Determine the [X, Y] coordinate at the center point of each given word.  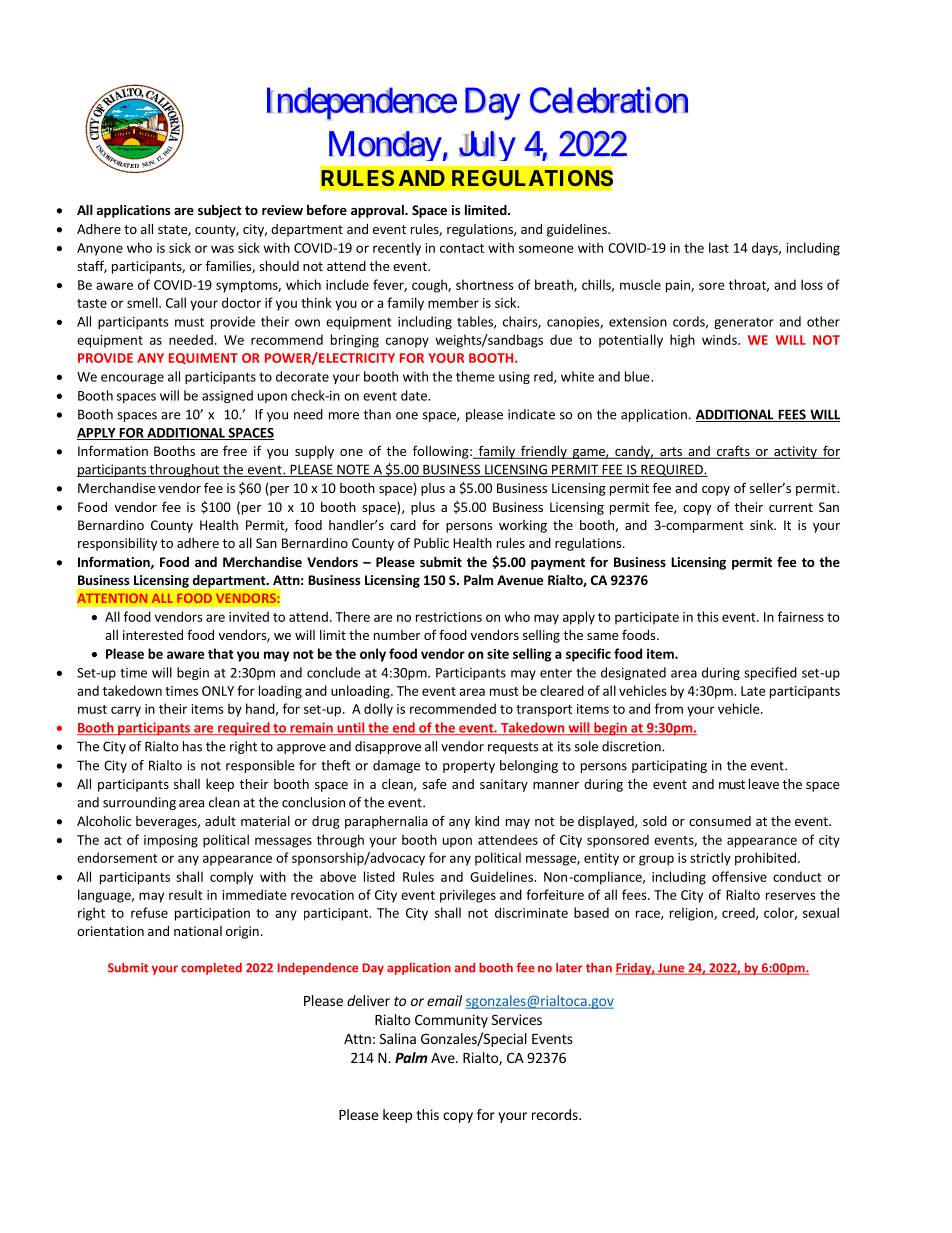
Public [431, 543]
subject [220, 211]
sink [763, 525]
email [444, 1000]
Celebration [609, 100]
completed [211, 969]
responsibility [117, 544]
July [487, 146]
